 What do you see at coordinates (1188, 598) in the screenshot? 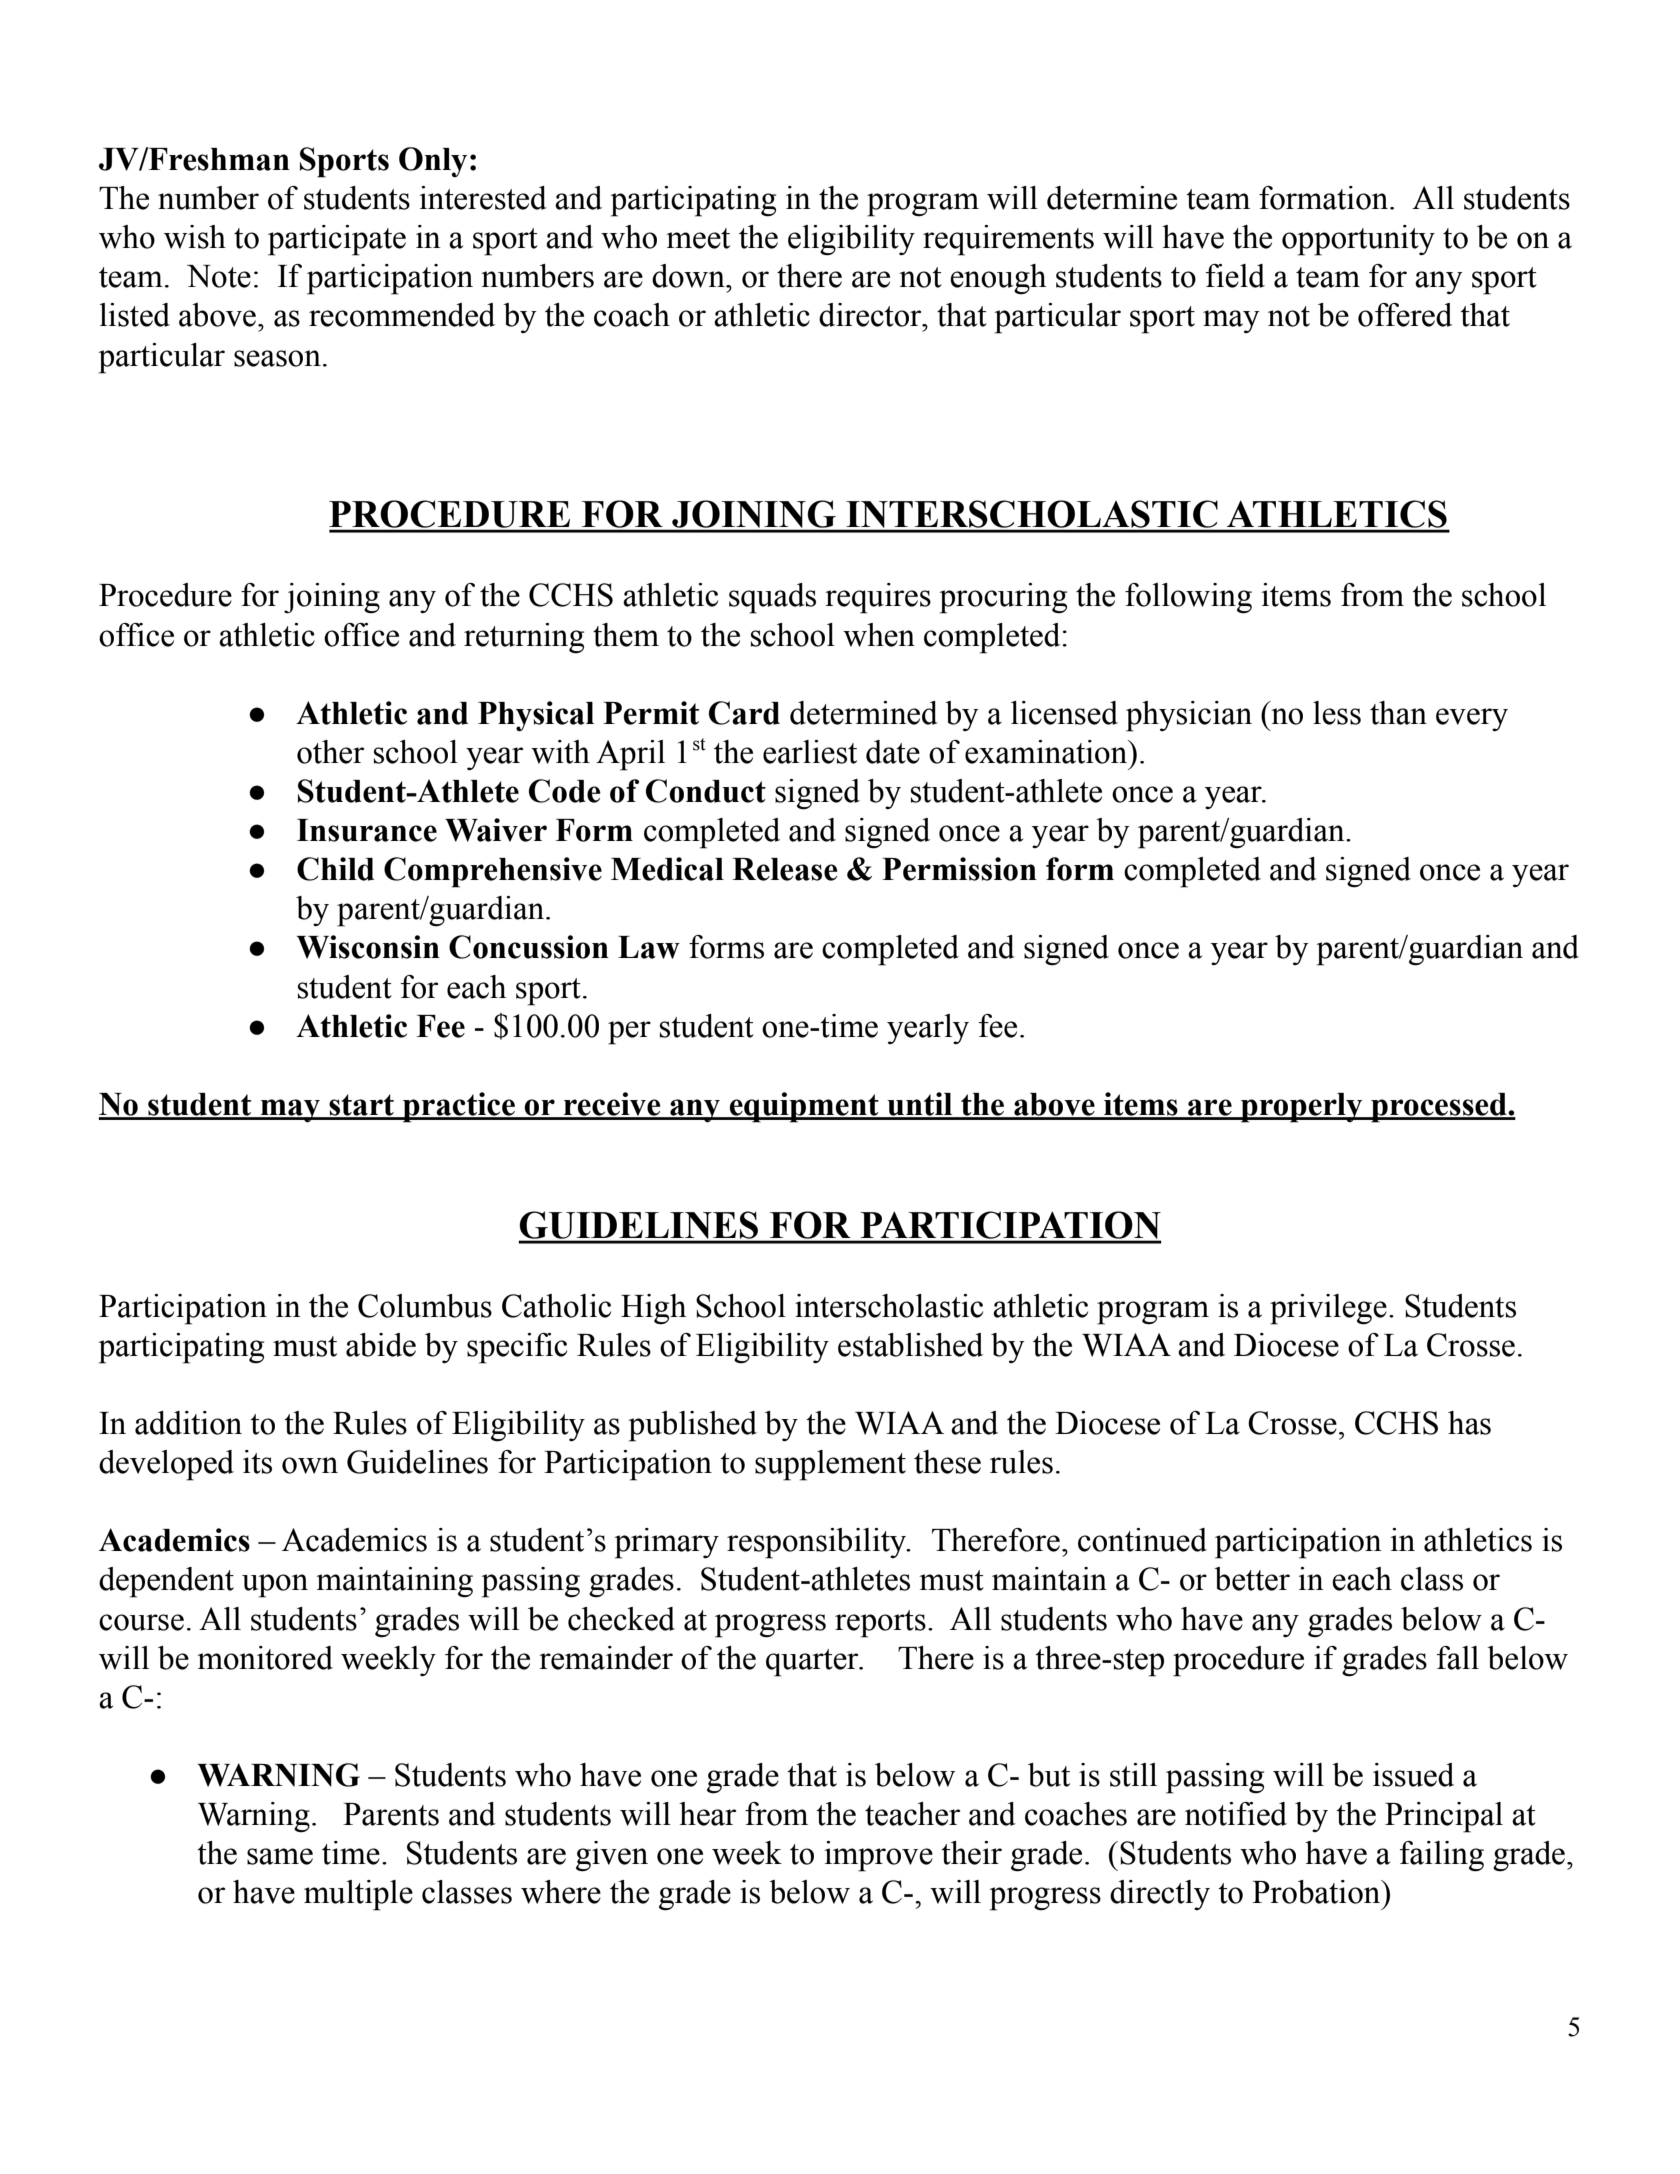
I see `following` at bounding box center [1188, 598].
